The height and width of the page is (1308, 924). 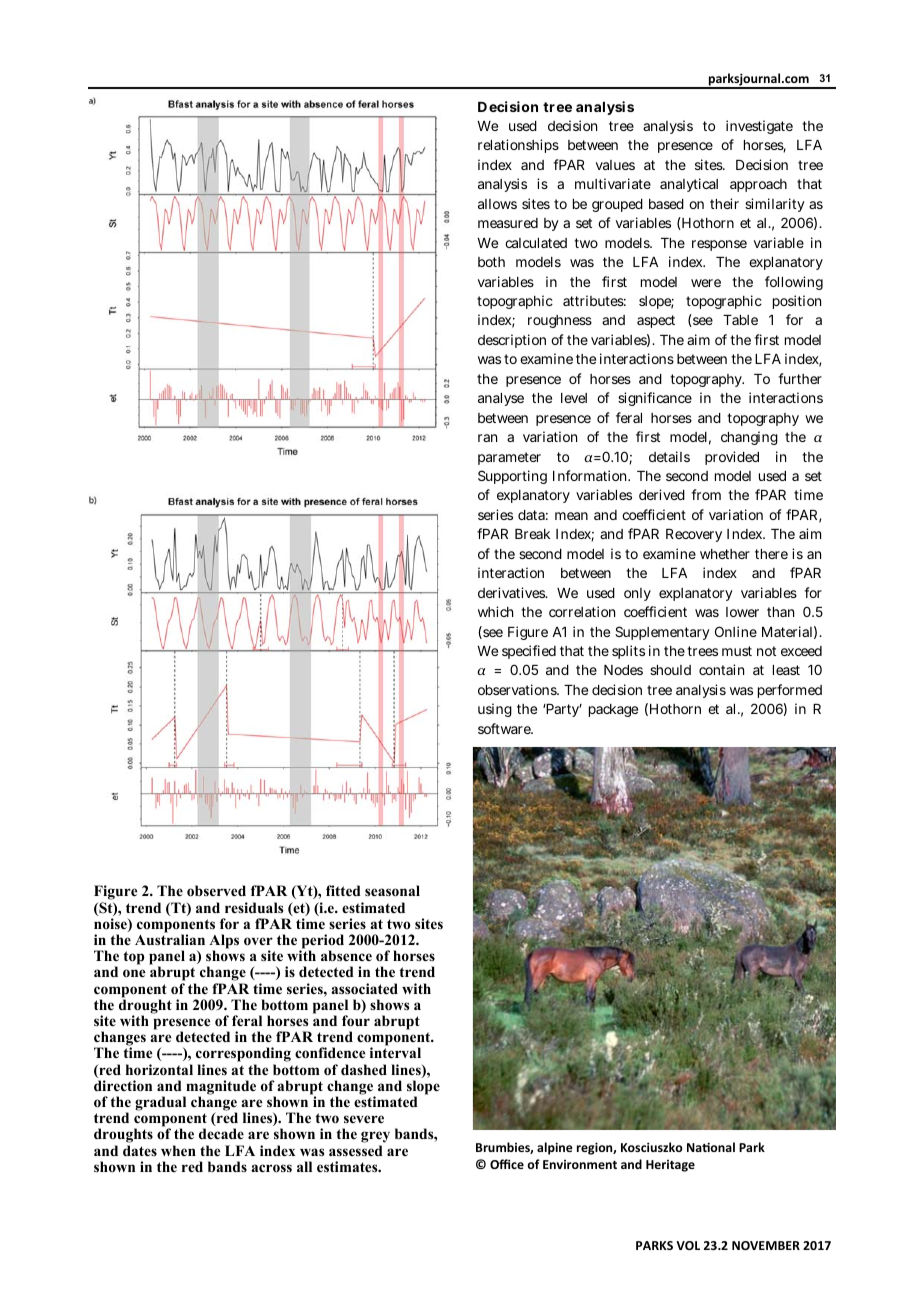 I want to click on from, so click(x=706, y=494).
